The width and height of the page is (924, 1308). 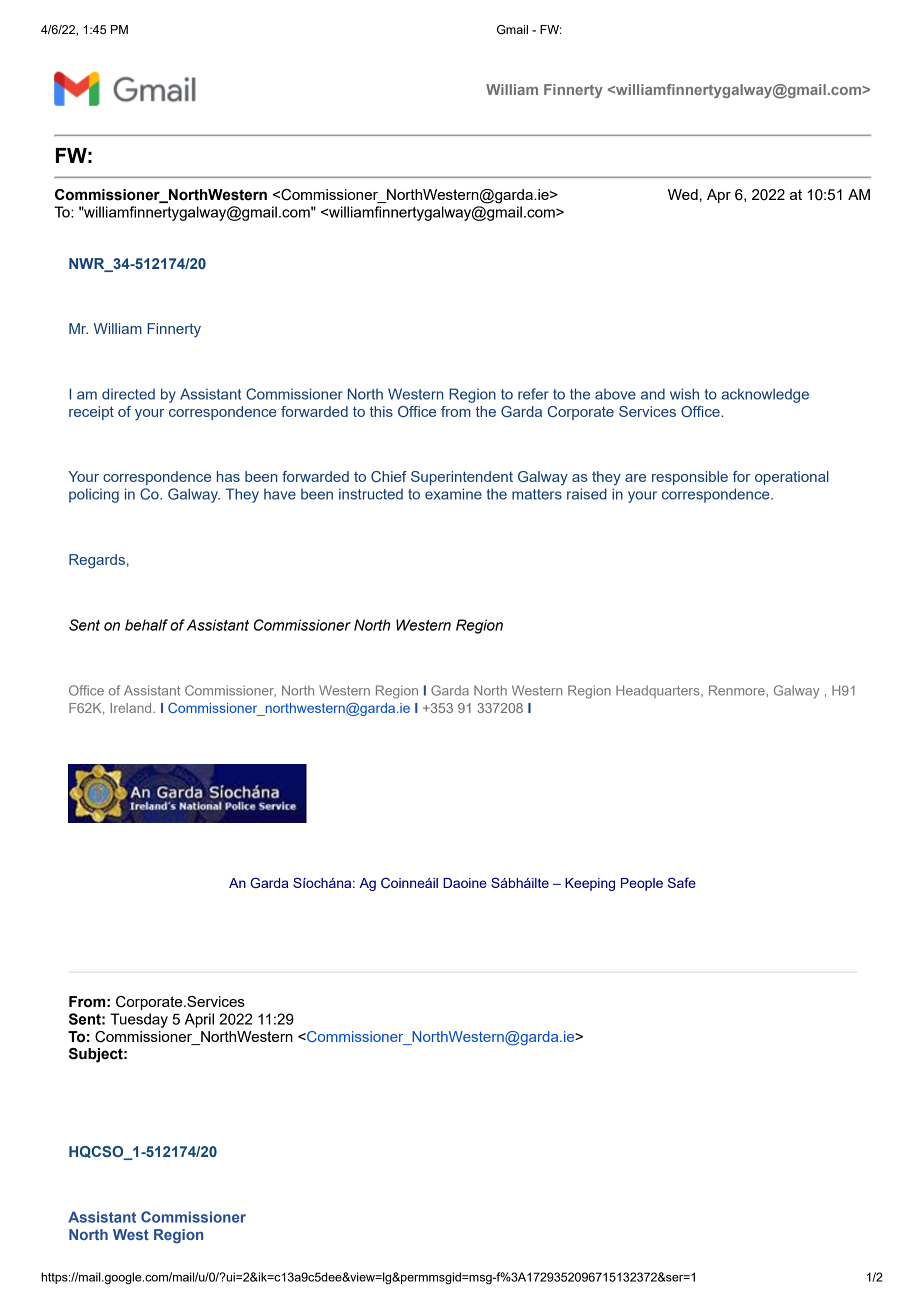 I want to click on examine, so click(x=453, y=494).
